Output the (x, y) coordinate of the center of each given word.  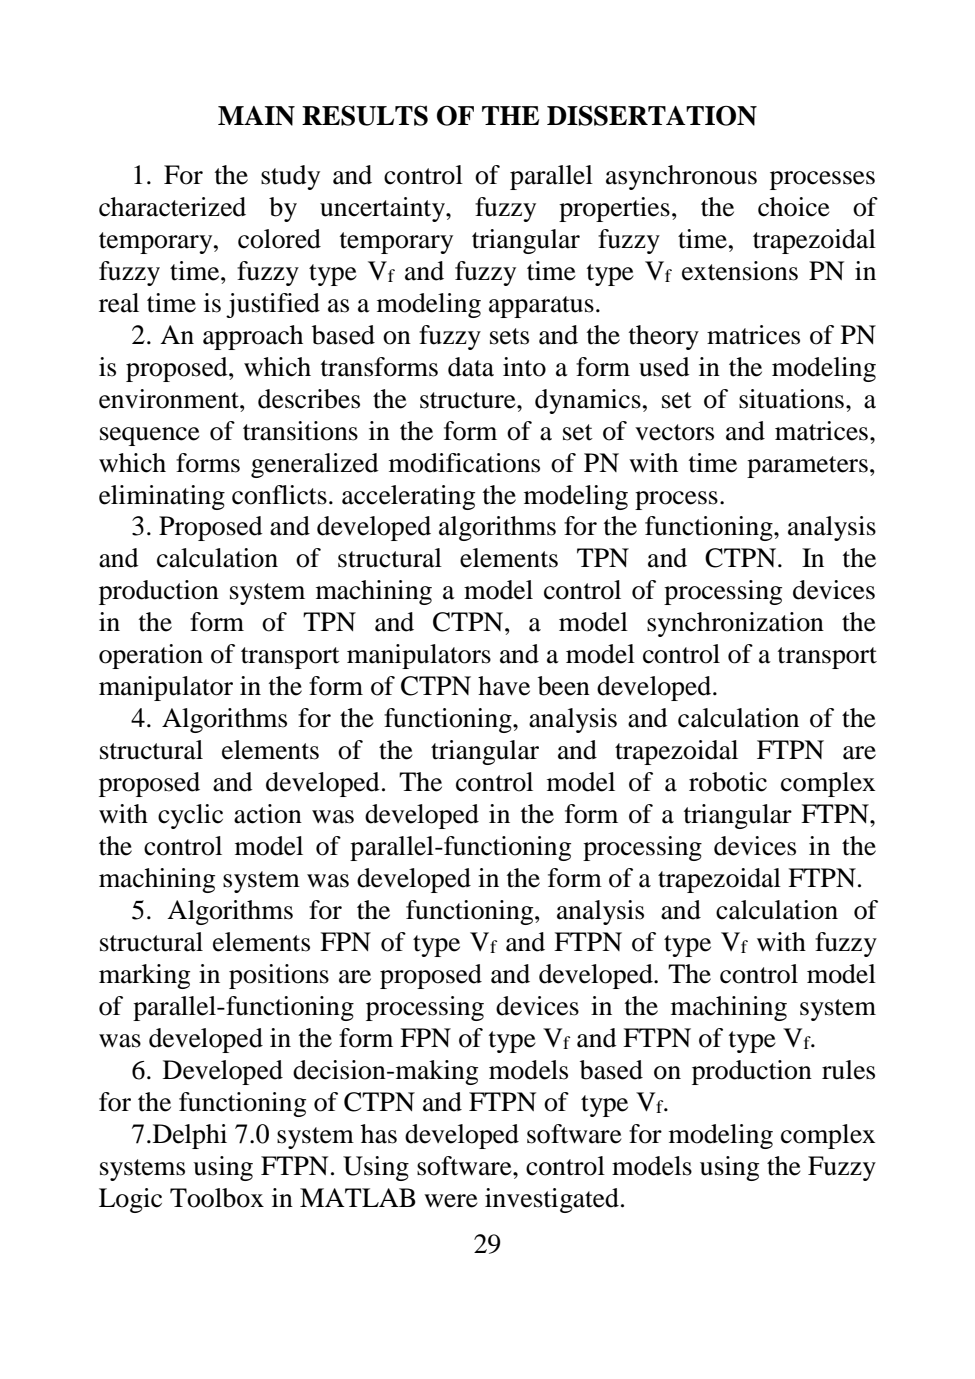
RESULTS (365, 115)
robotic (728, 782)
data (471, 367)
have (504, 686)
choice (794, 207)
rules (848, 1070)
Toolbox (217, 1198)
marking (144, 976)
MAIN (256, 116)
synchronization (735, 624)
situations (791, 399)
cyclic (190, 816)
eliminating (162, 497)
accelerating (408, 497)
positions (279, 976)
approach (253, 337)
